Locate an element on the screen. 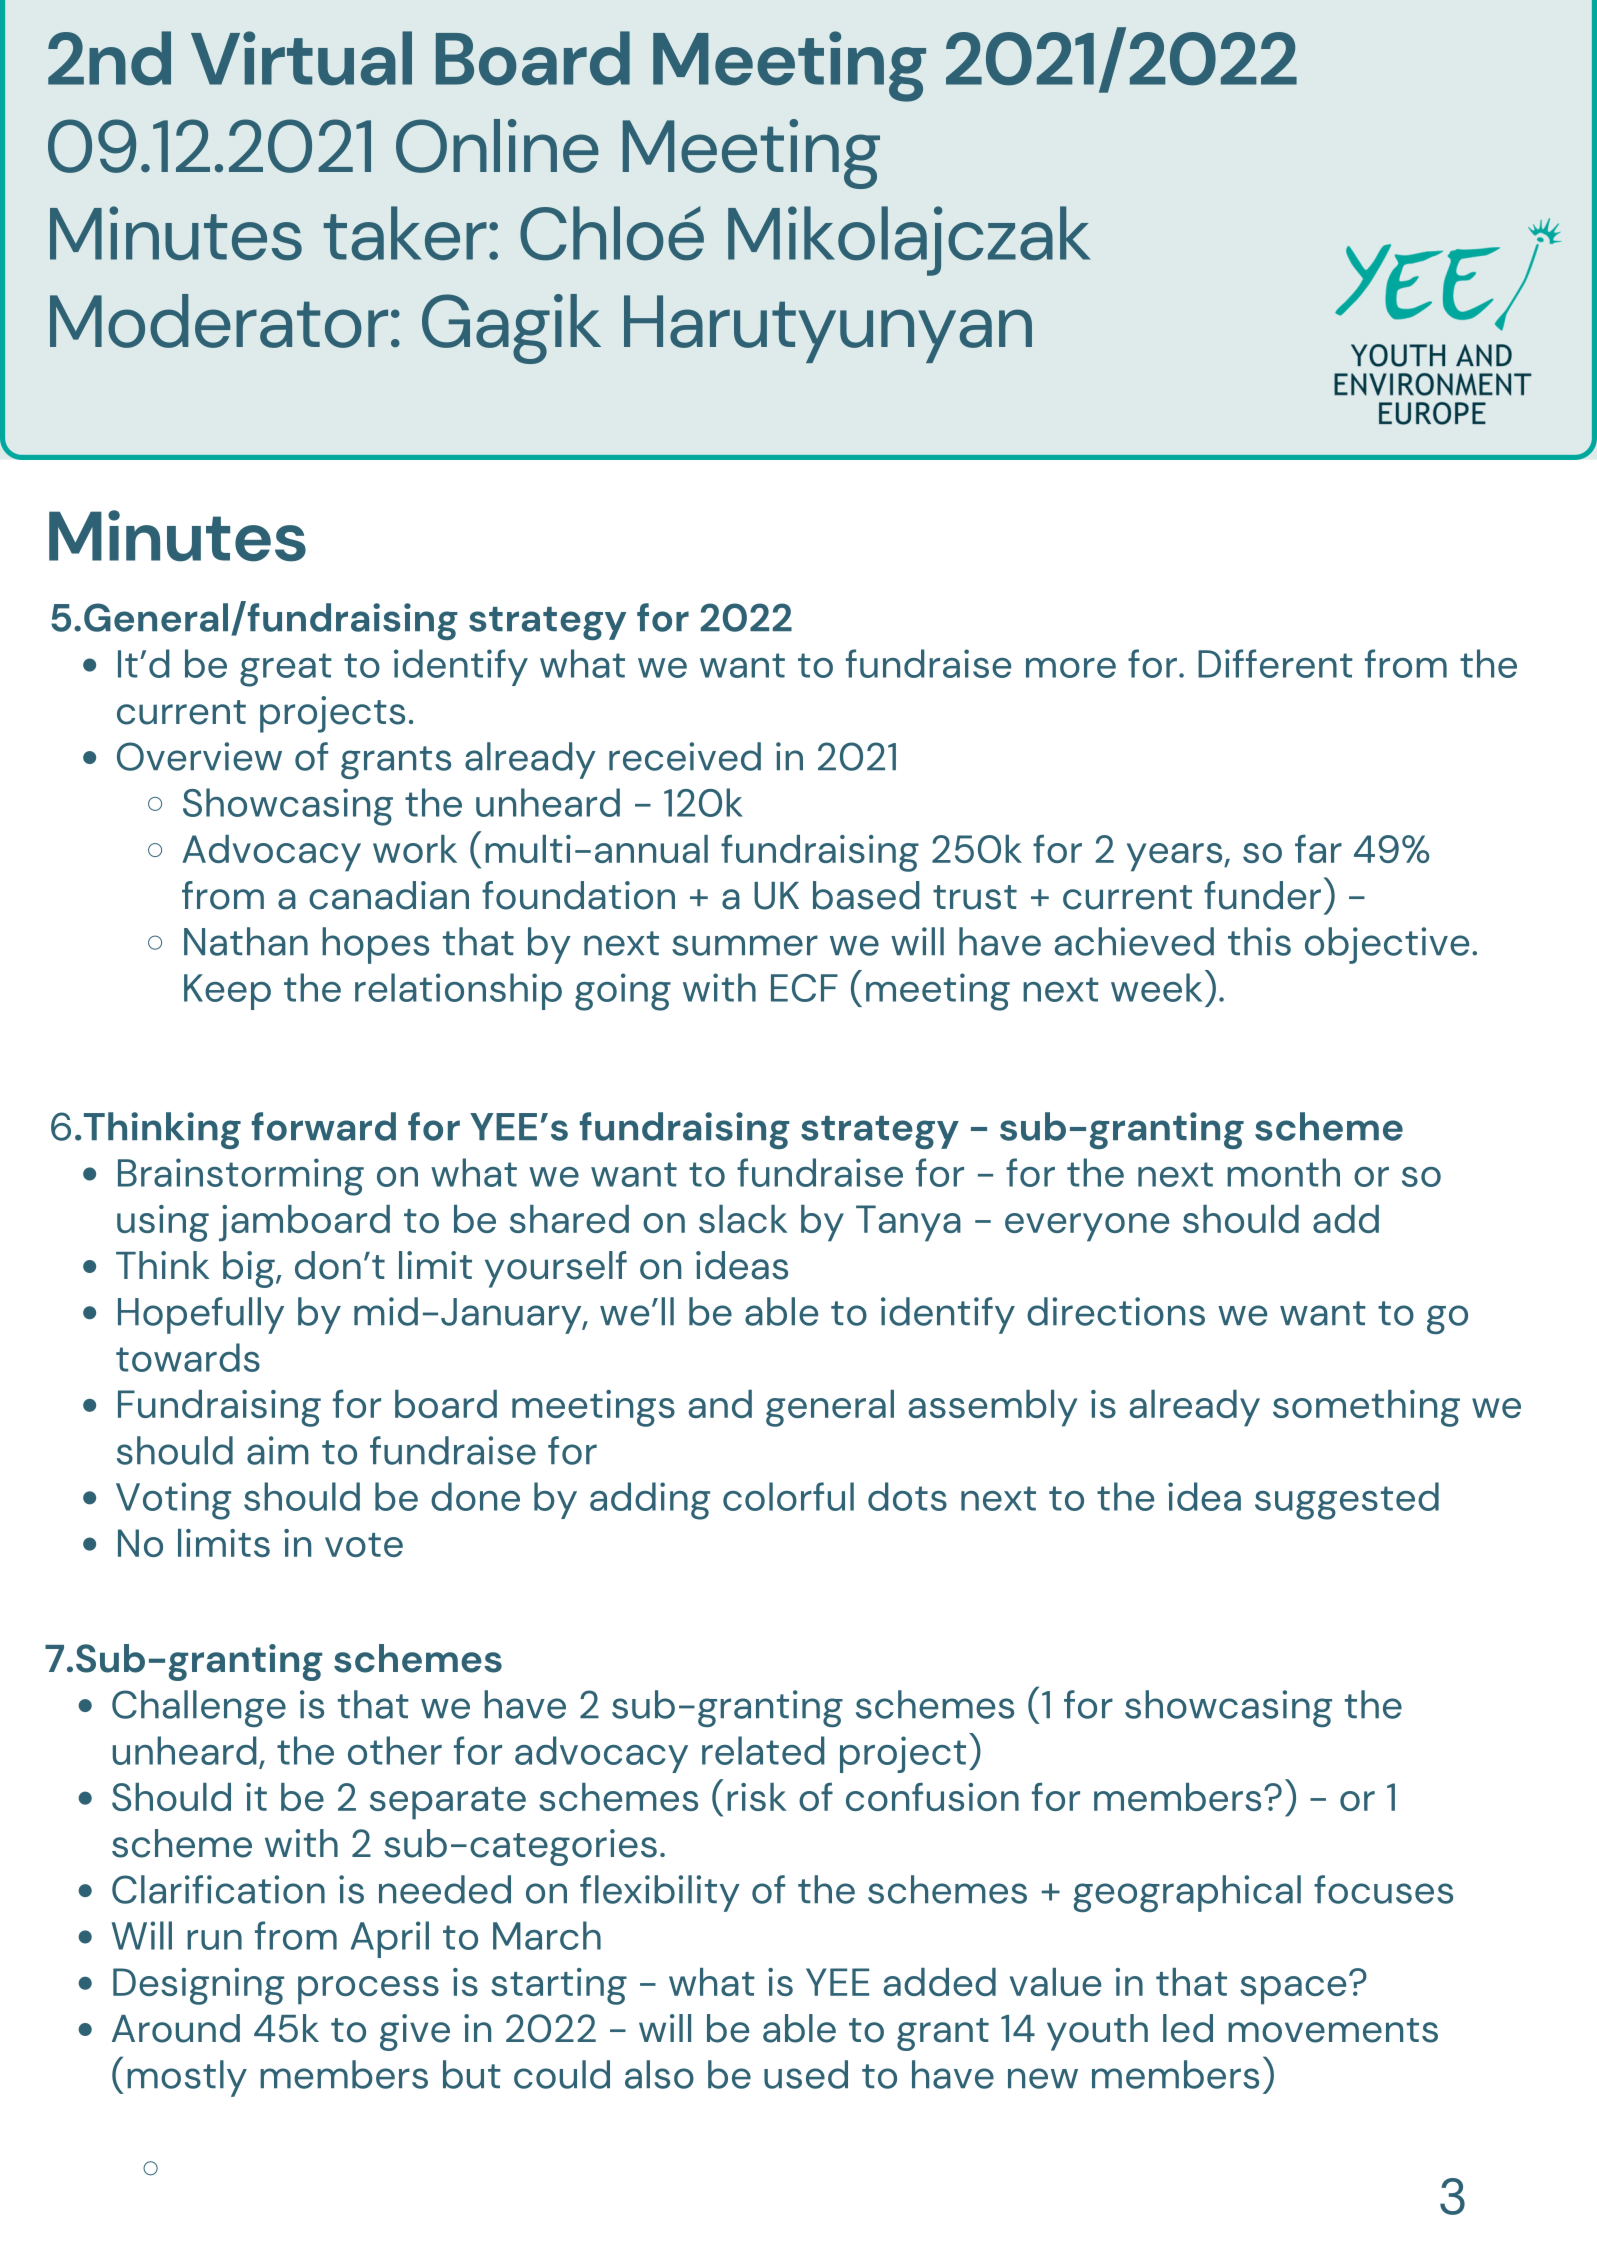  led is located at coordinates (1188, 2028).
